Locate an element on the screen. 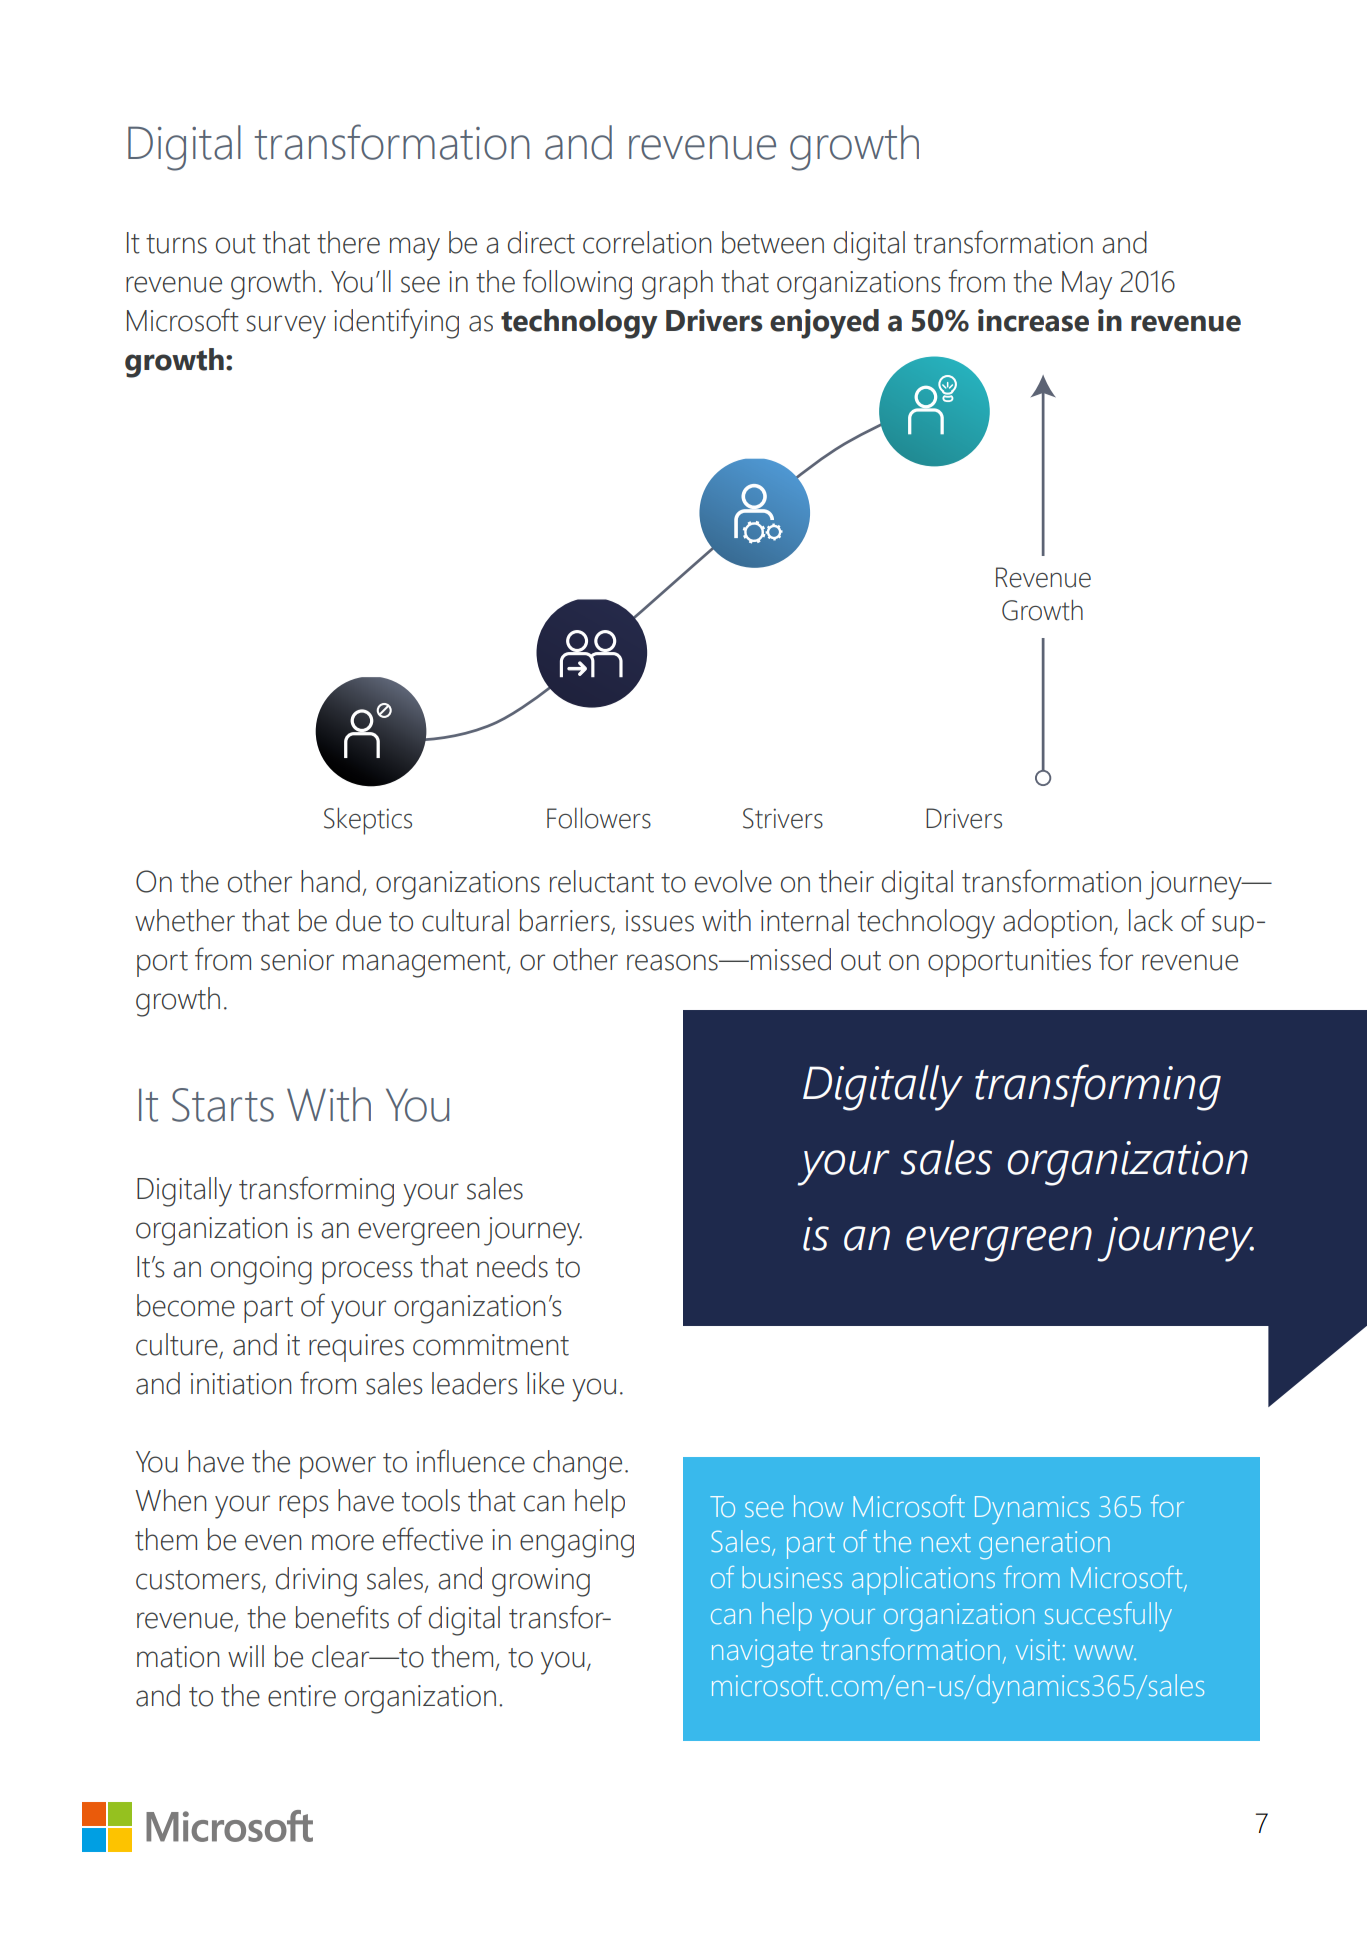 This screenshot has width=1367, height=1934. adoption is located at coordinates (1057, 923).
